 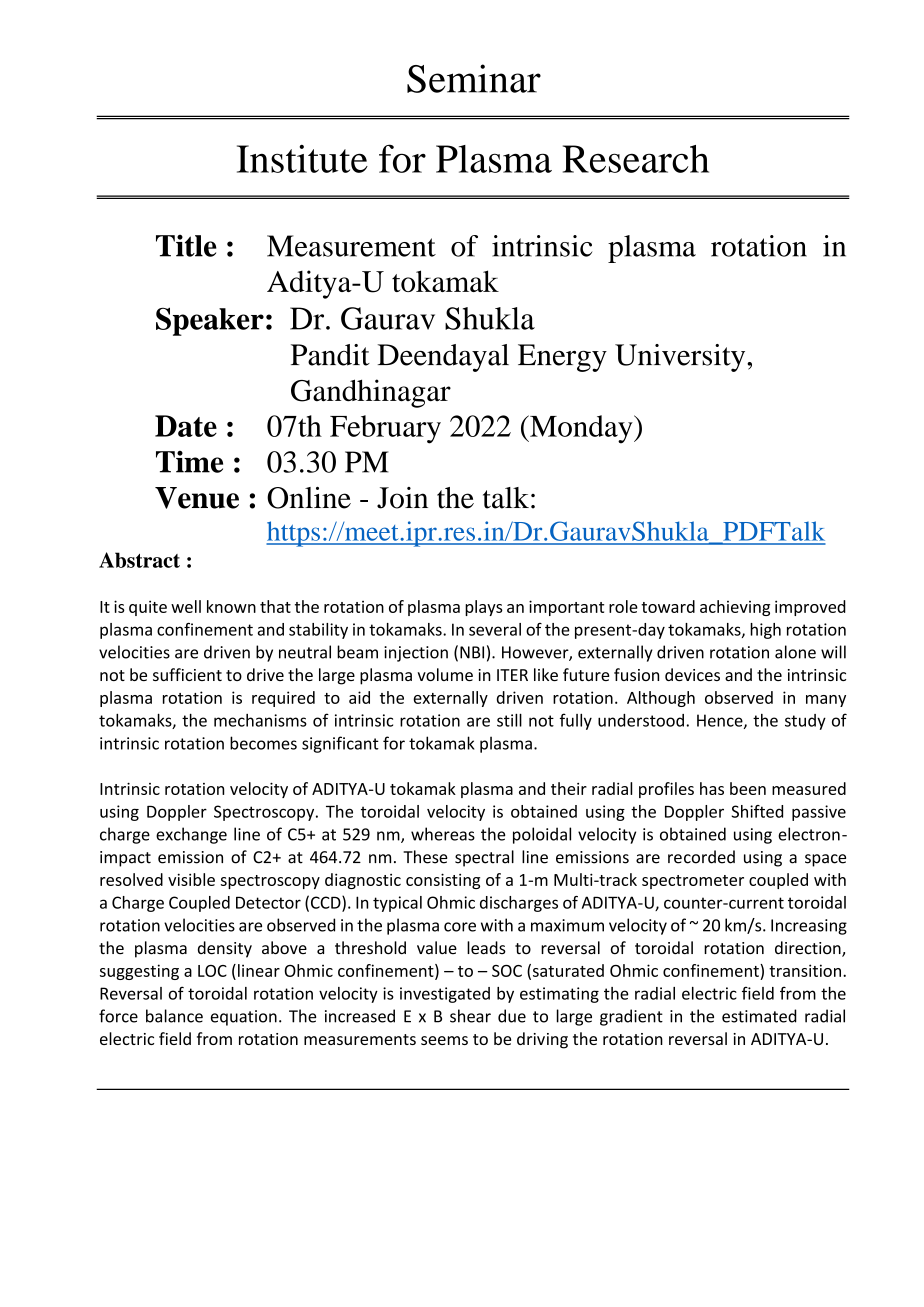 I want to click on Seminar, so click(x=474, y=78).
